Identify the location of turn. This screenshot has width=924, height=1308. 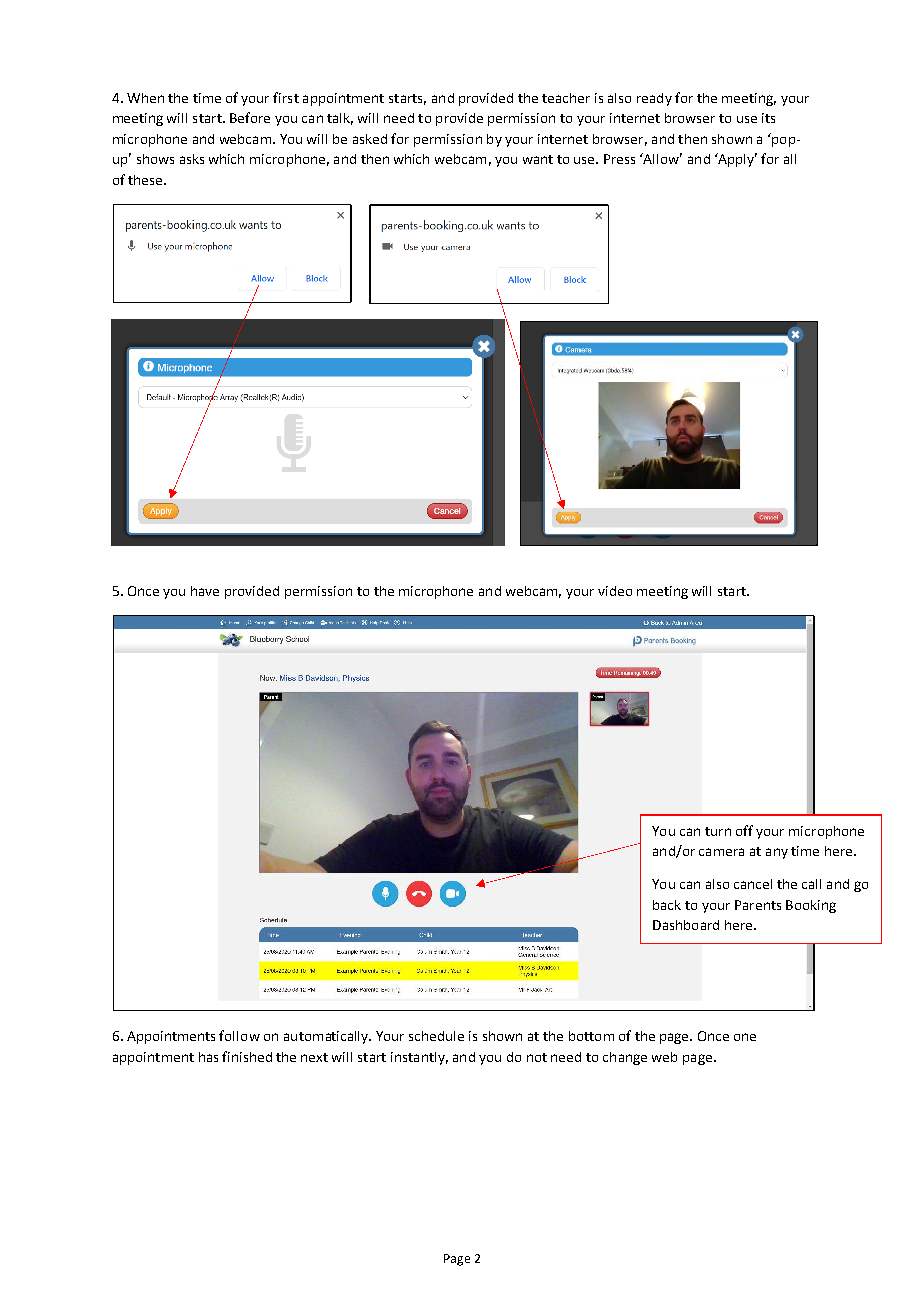
(718, 831).
